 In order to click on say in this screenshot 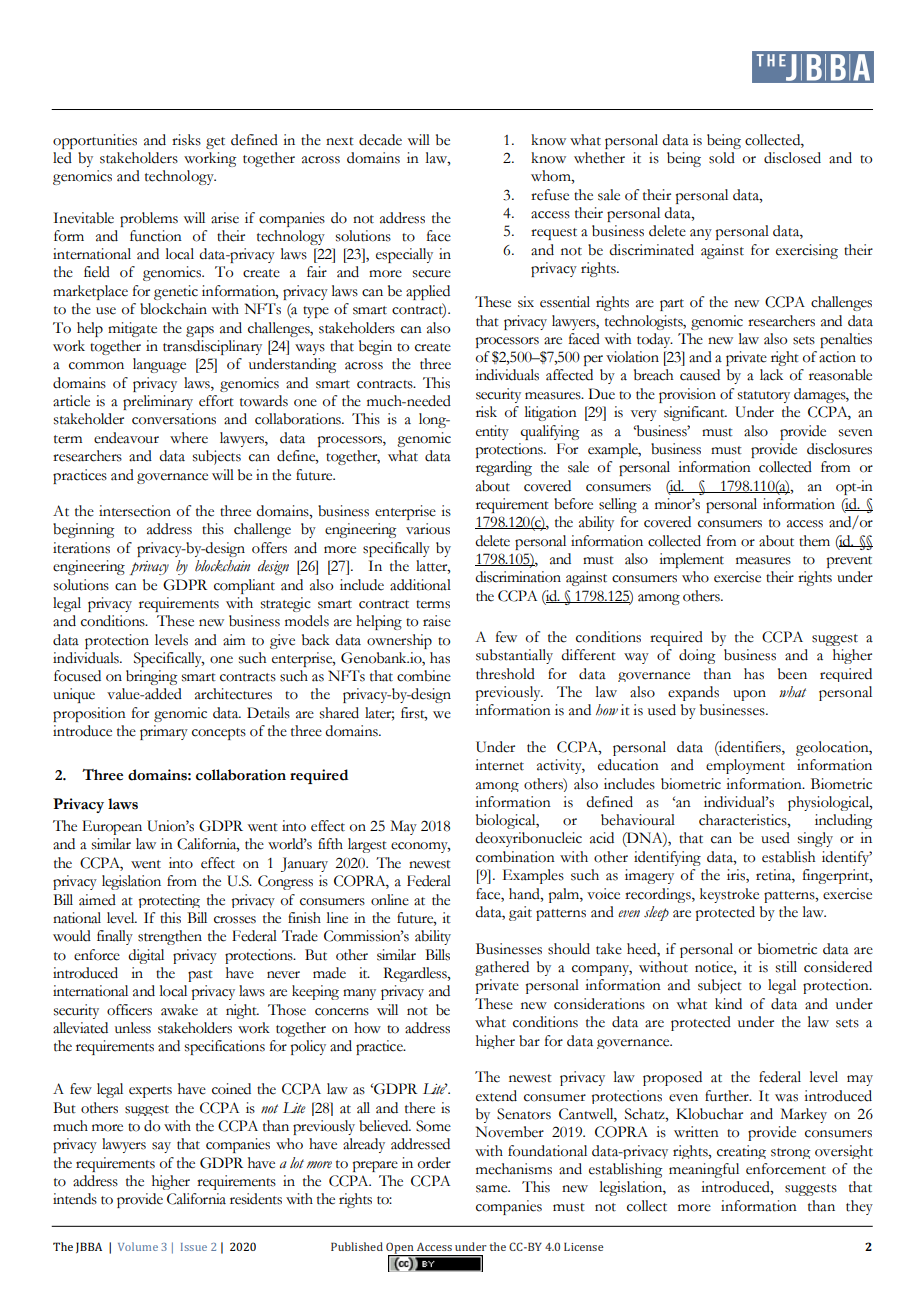, I will do `click(161, 1147)`.
